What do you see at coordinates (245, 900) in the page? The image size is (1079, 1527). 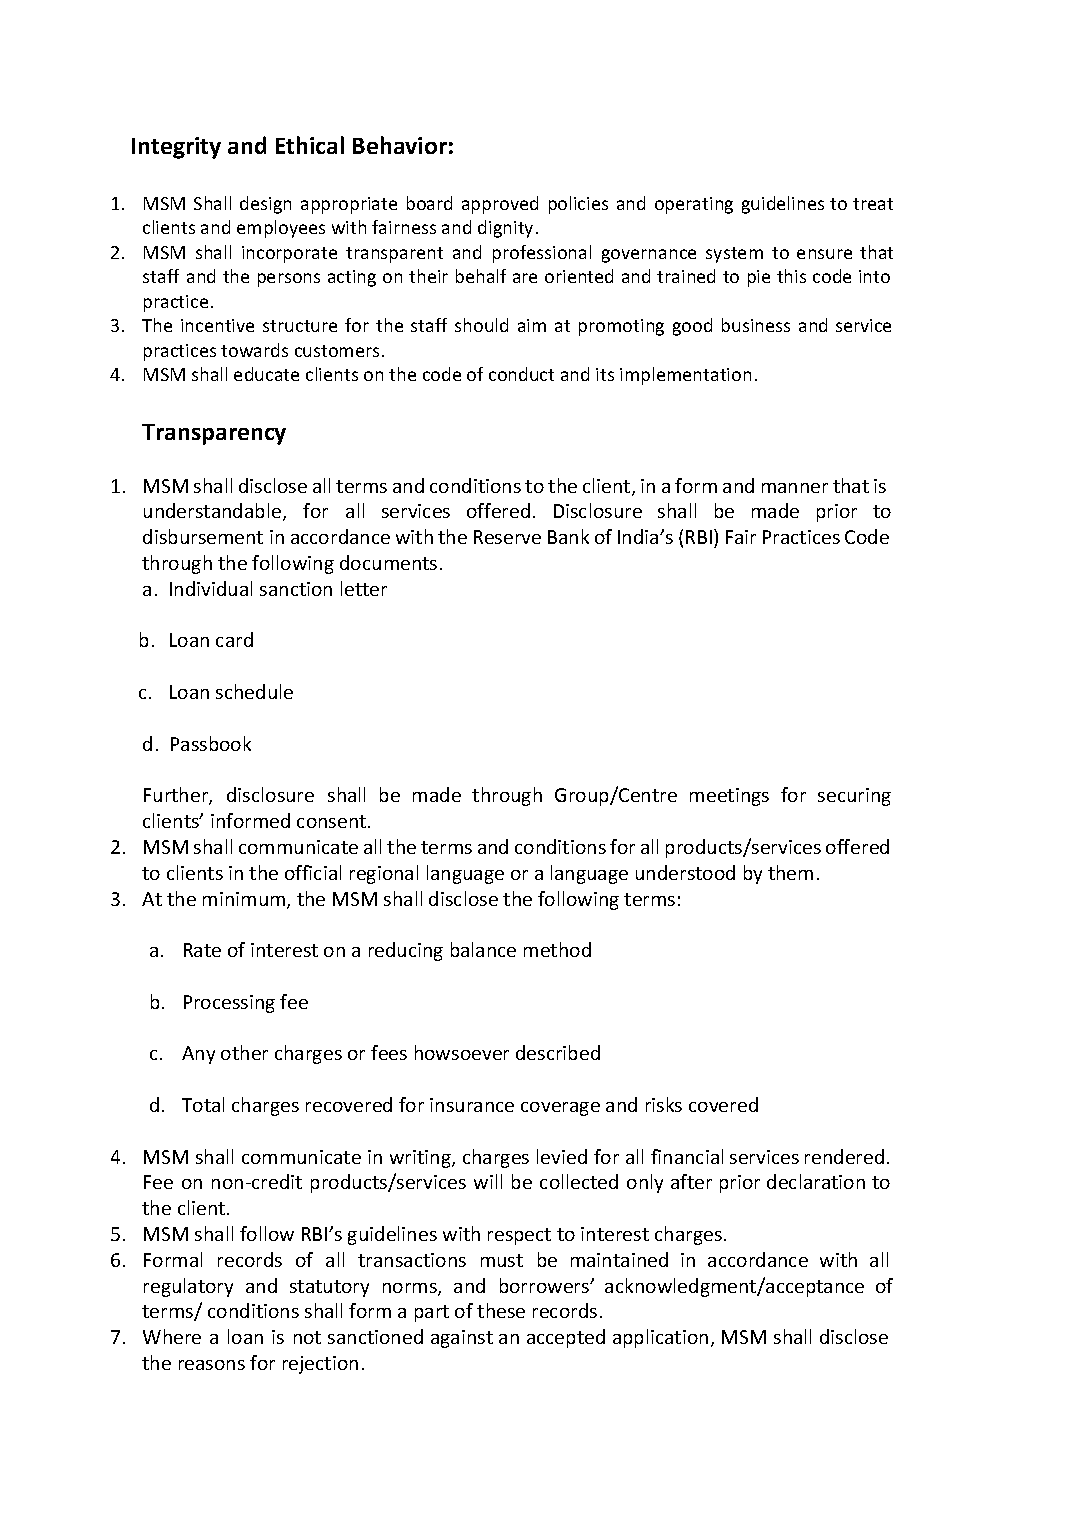 I see `minimum` at bounding box center [245, 900].
